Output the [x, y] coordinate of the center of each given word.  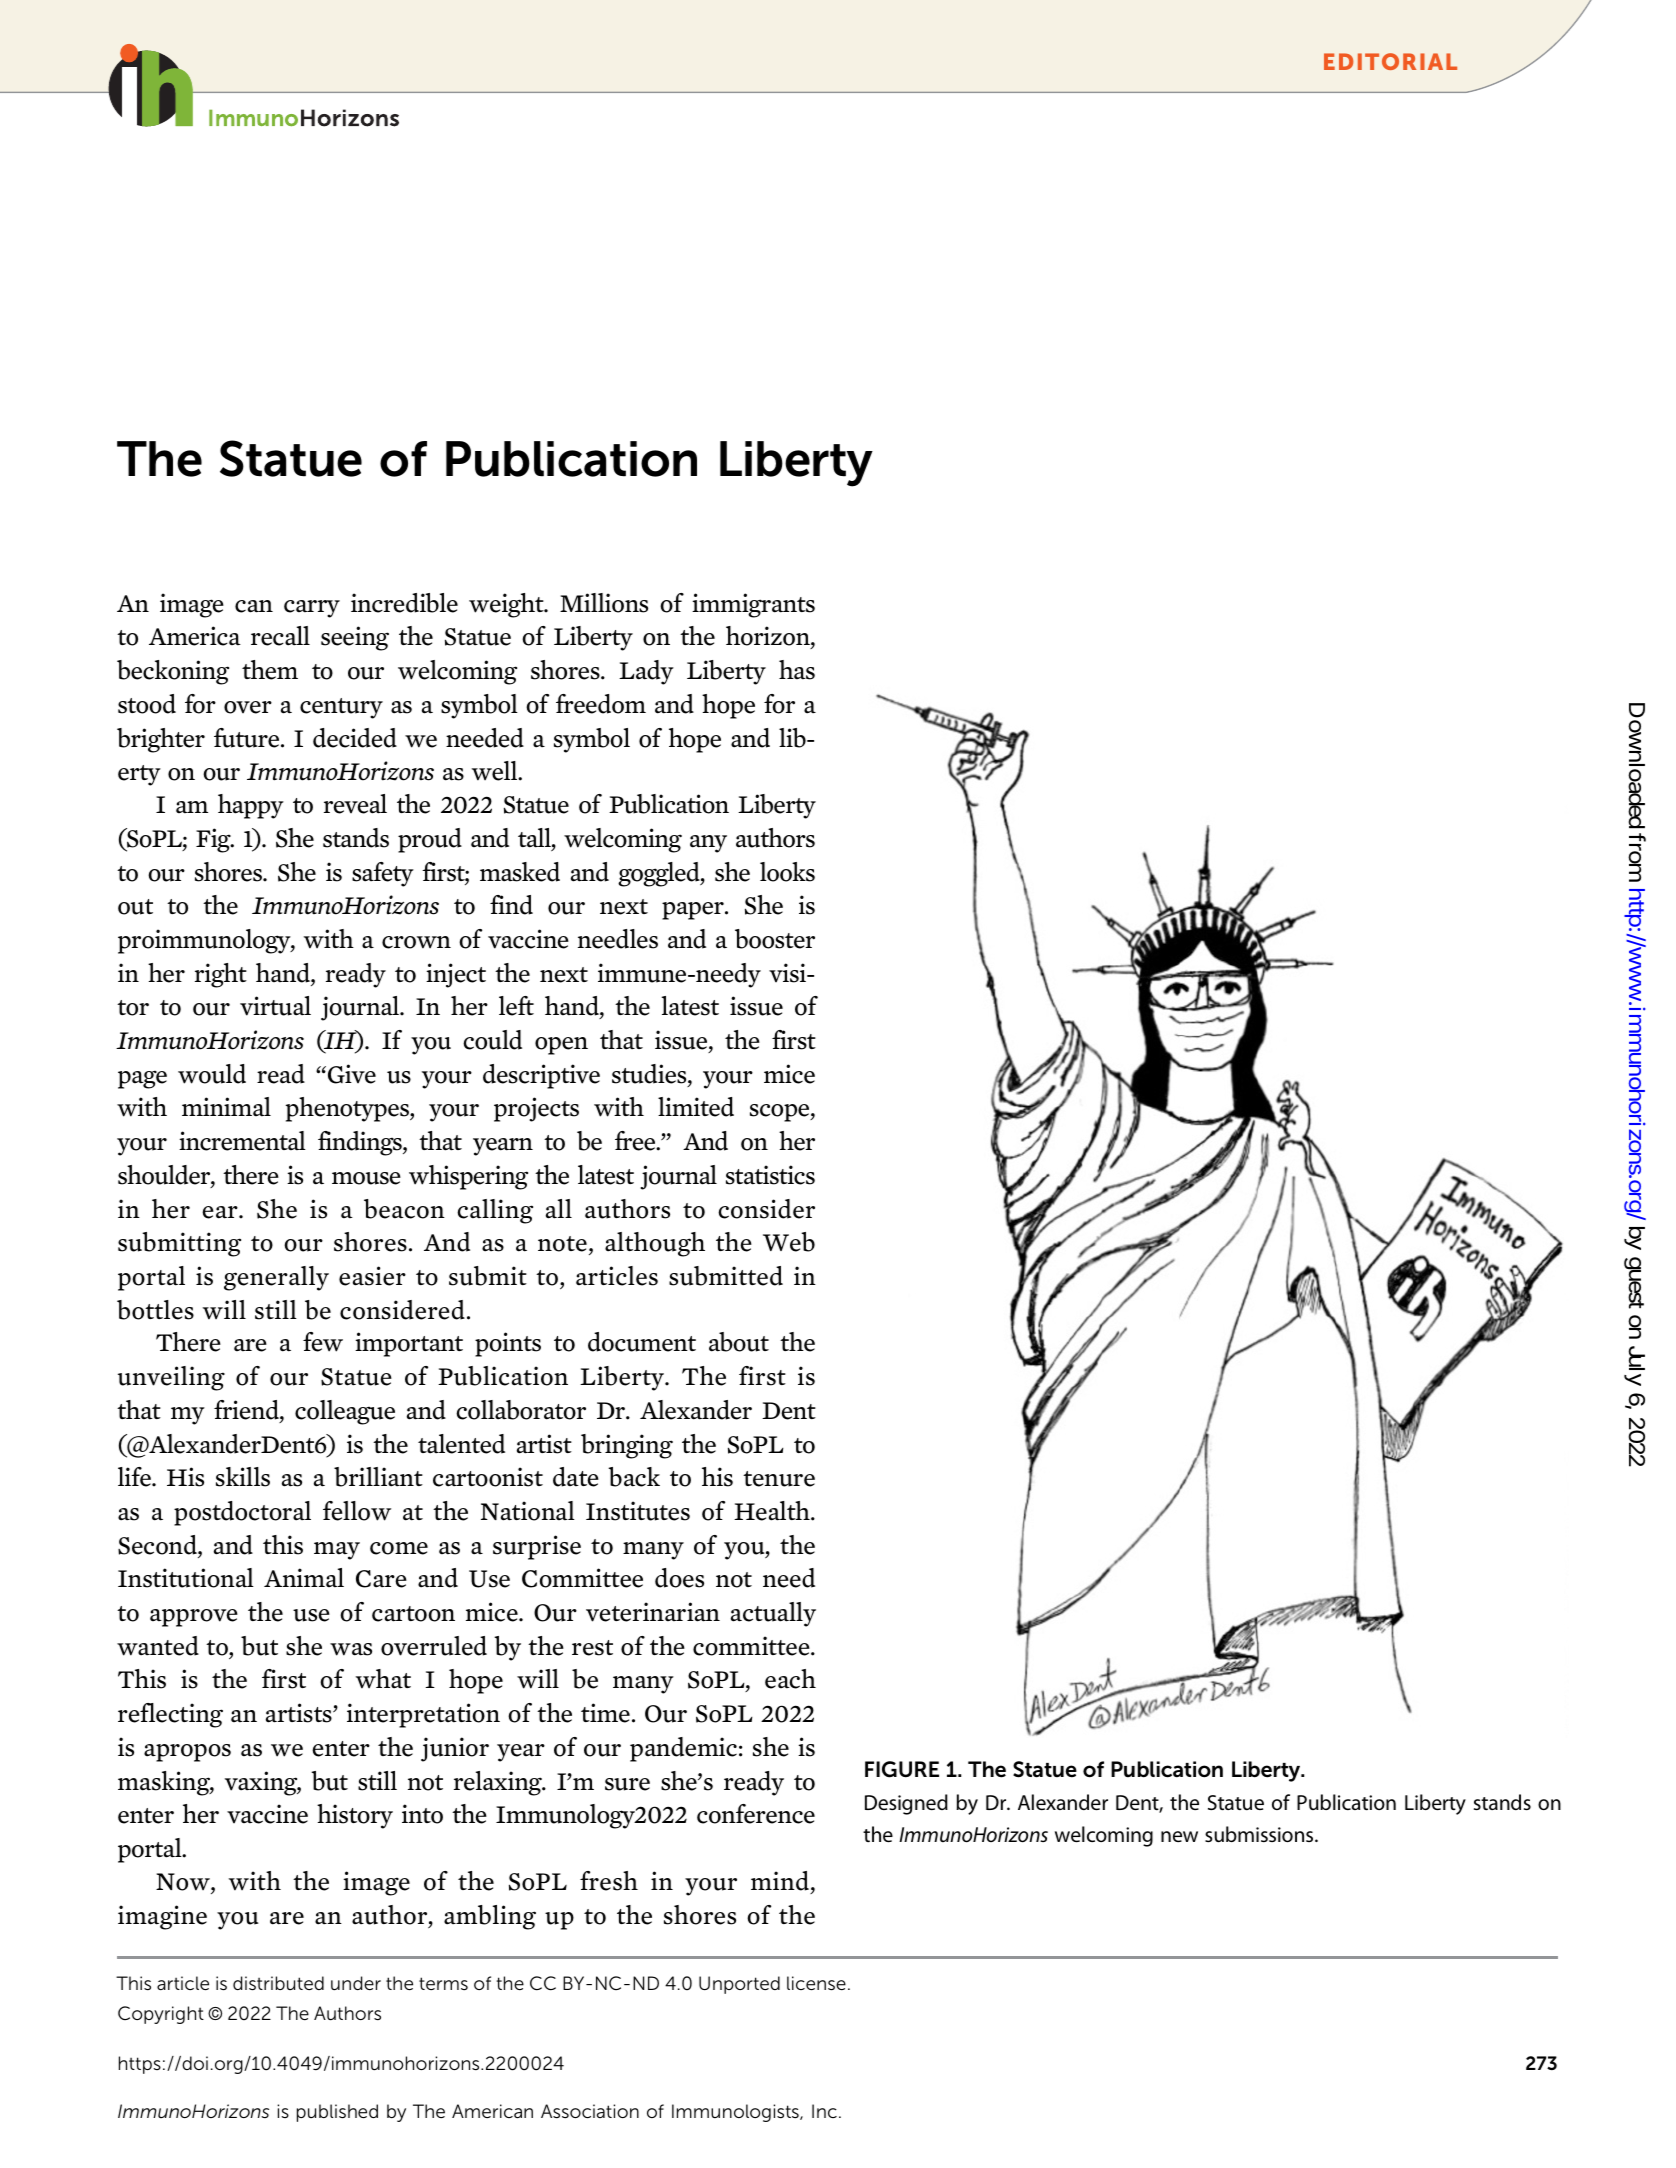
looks [787, 872]
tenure [779, 1479]
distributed [278, 1983]
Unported [739, 1985]
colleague [345, 1412]
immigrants [753, 605]
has [797, 670]
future [248, 738]
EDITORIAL [1390, 61]
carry [312, 609]
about [739, 1342]
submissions [1260, 1834]
